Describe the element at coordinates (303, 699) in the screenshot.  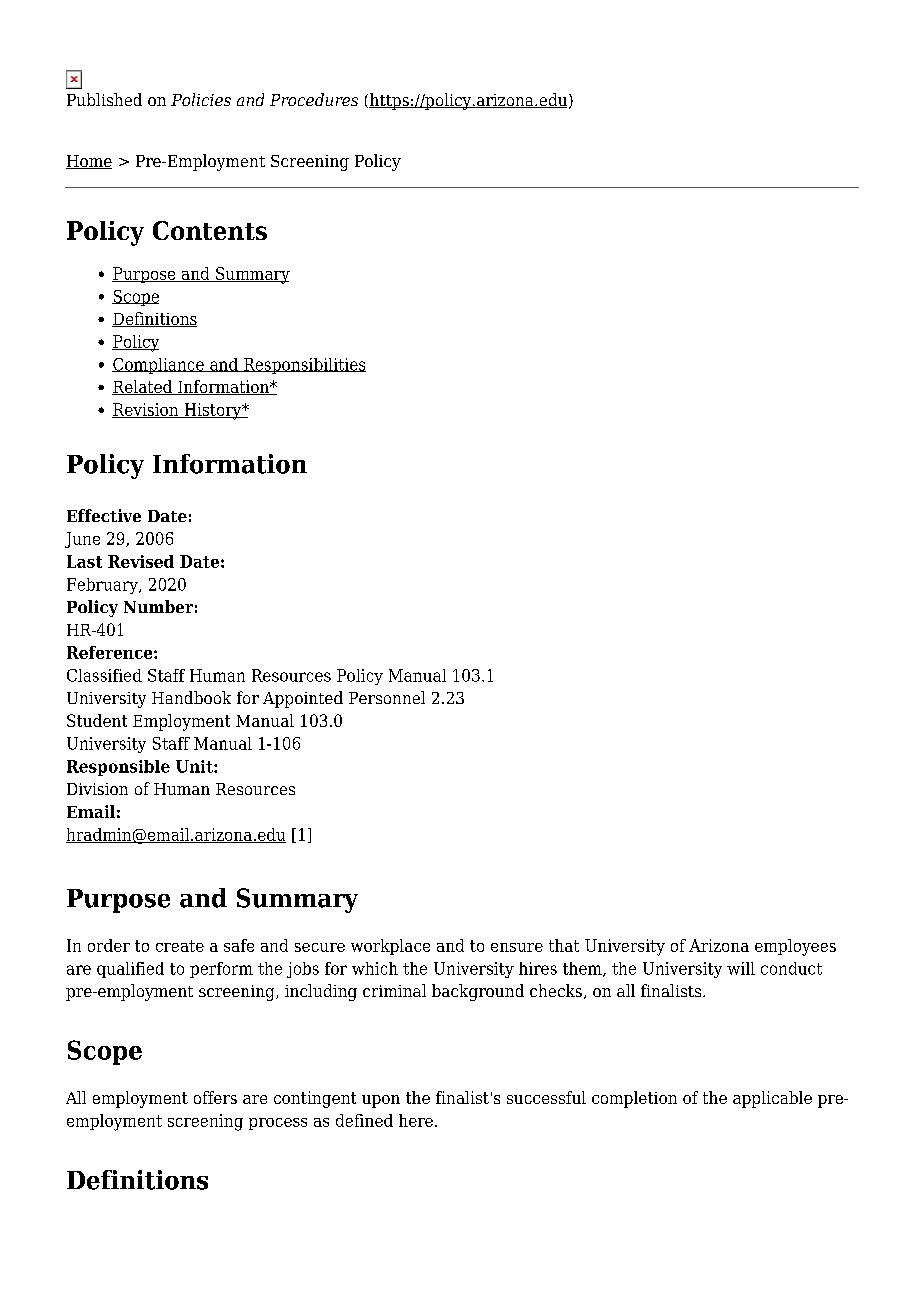
I see `Appointed` at that location.
